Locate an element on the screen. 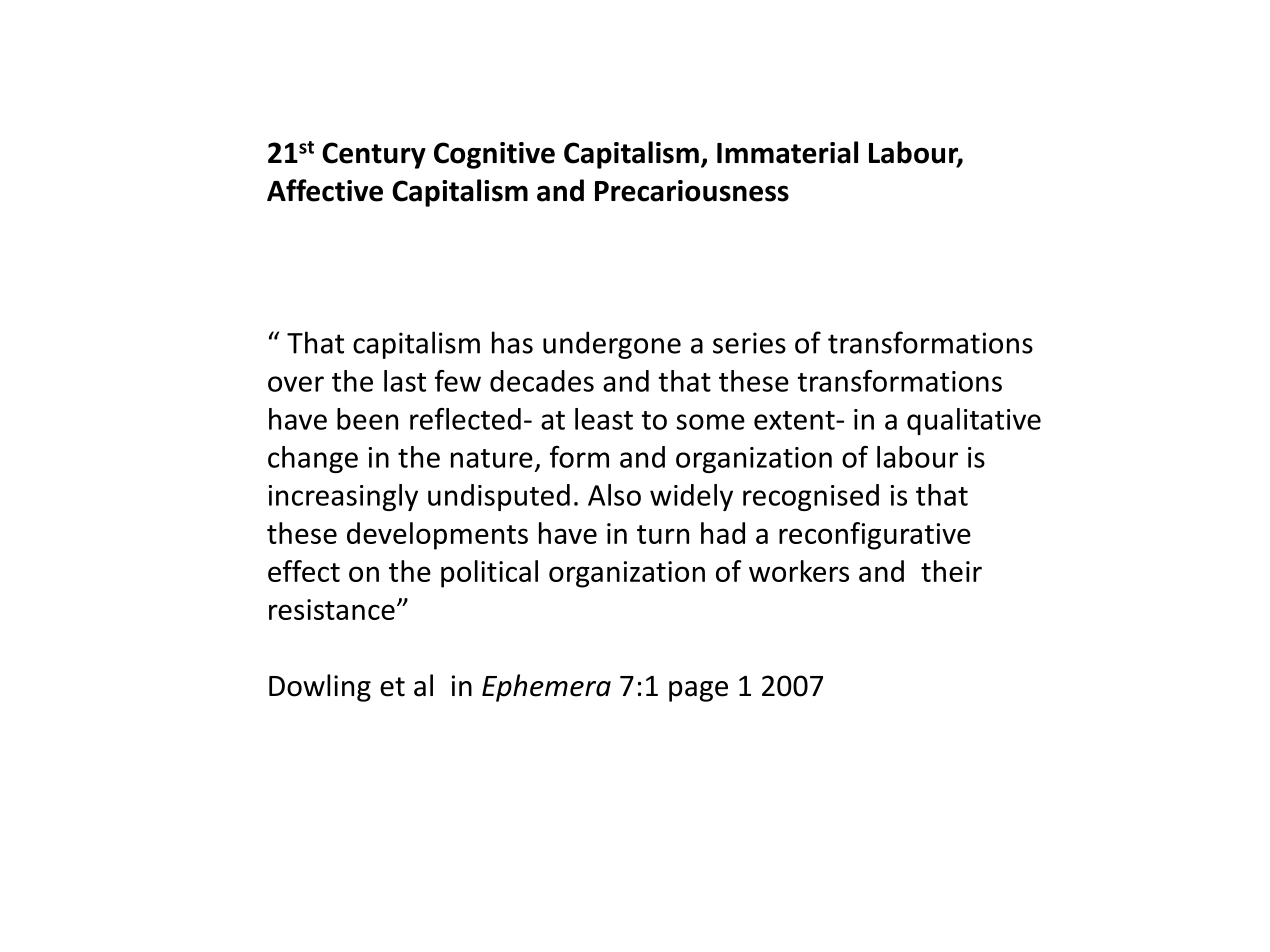 The image size is (1270, 952). Immaterial is located at coordinates (787, 152).
